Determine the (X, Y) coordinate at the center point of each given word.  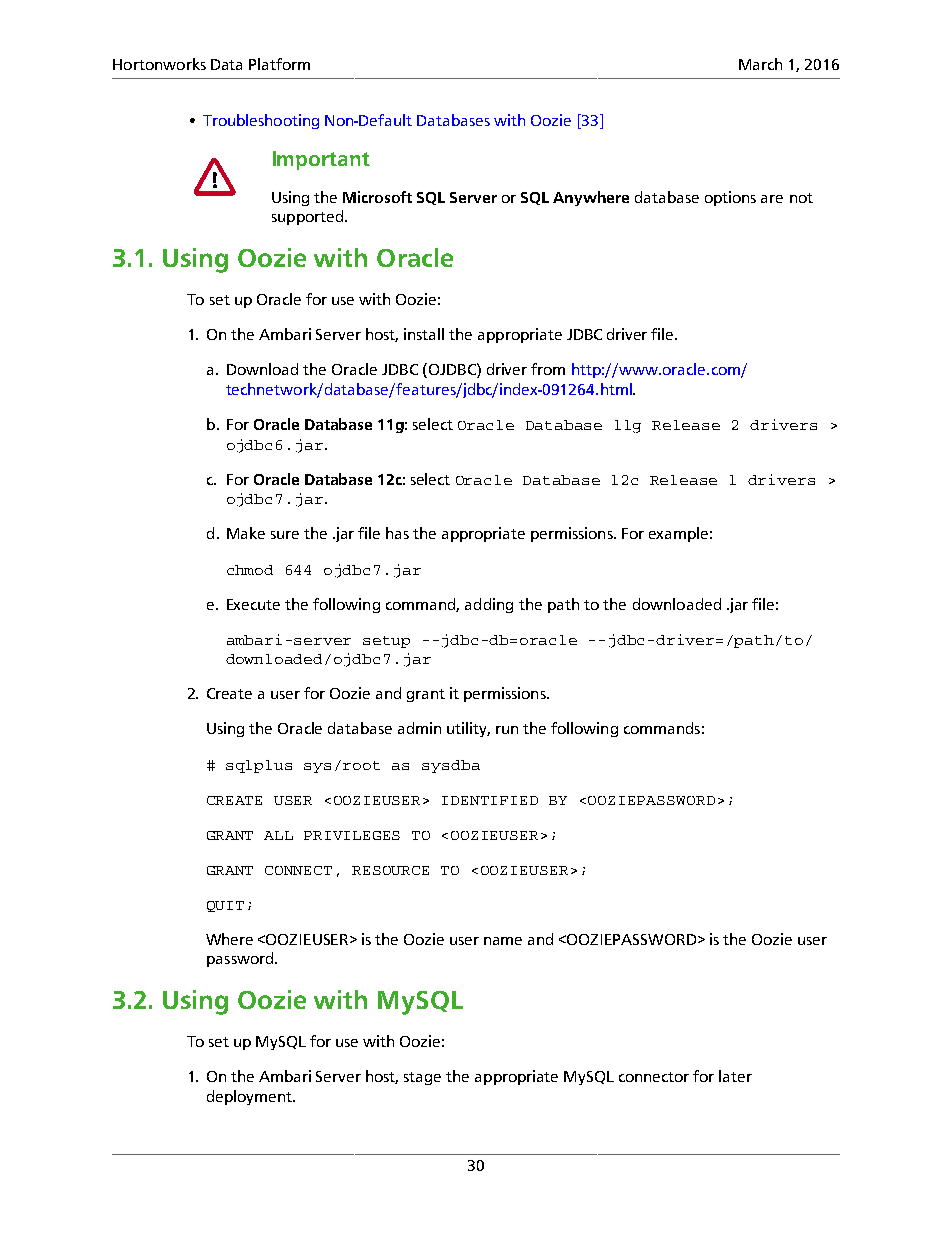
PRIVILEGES (352, 835)
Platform (279, 64)
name (503, 941)
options (730, 198)
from (548, 369)
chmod (250, 570)
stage (422, 1078)
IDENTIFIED (490, 800)
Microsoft (377, 197)
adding (489, 605)
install (424, 334)
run (507, 730)
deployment (250, 1097)
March (760, 64)
